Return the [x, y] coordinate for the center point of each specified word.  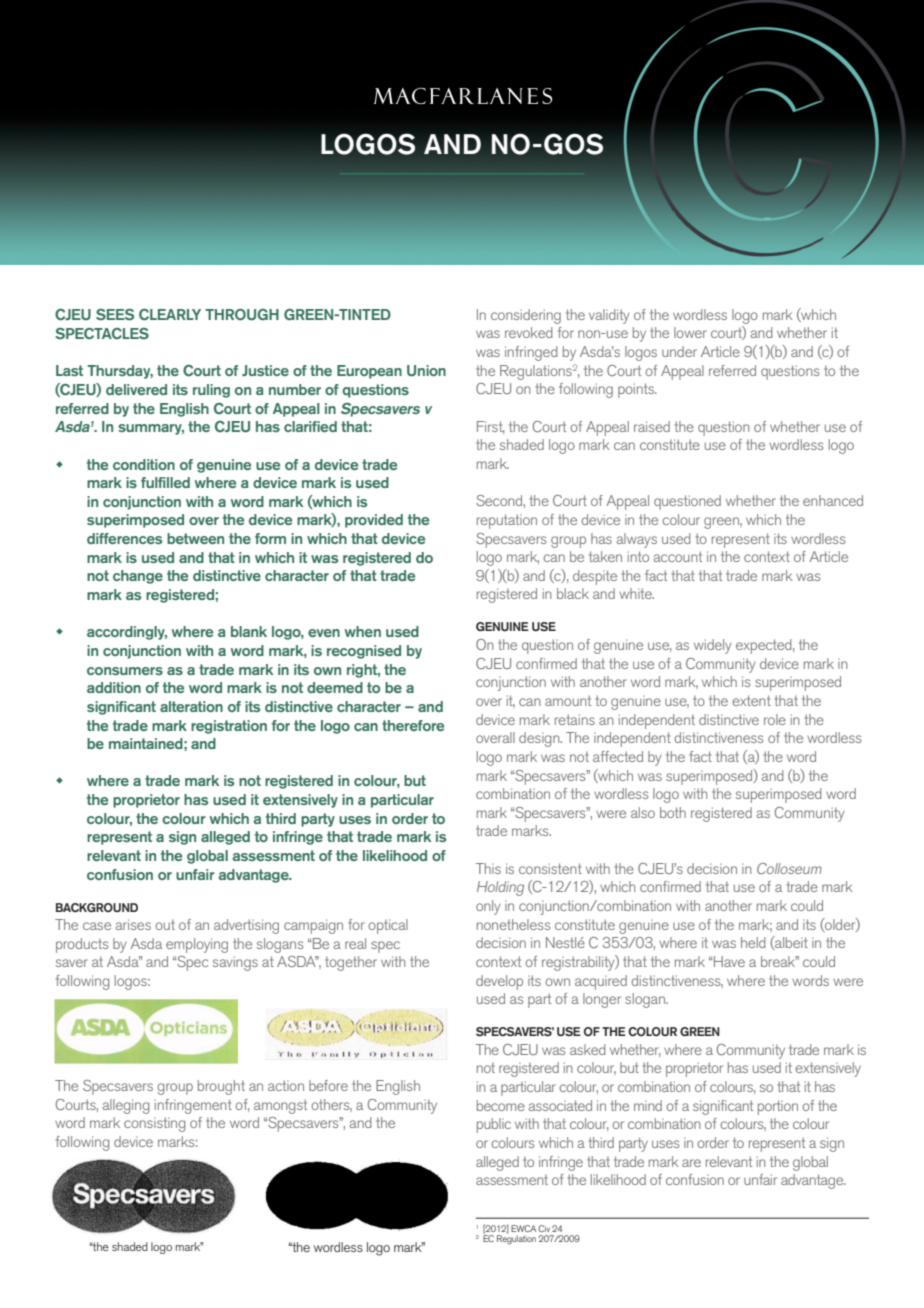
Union [426, 370]
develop [499, 982]
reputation [507, 521]
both [673, 812]
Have [729, 961]
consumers [125, 671]
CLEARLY [170, 315]
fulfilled [165, 482]
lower [690, 332]
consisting [154, 1124]
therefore [413, 725]
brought [221, 1087]
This [488, 868]
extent [751, 700]
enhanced [833, 500]
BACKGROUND [97, 907]
